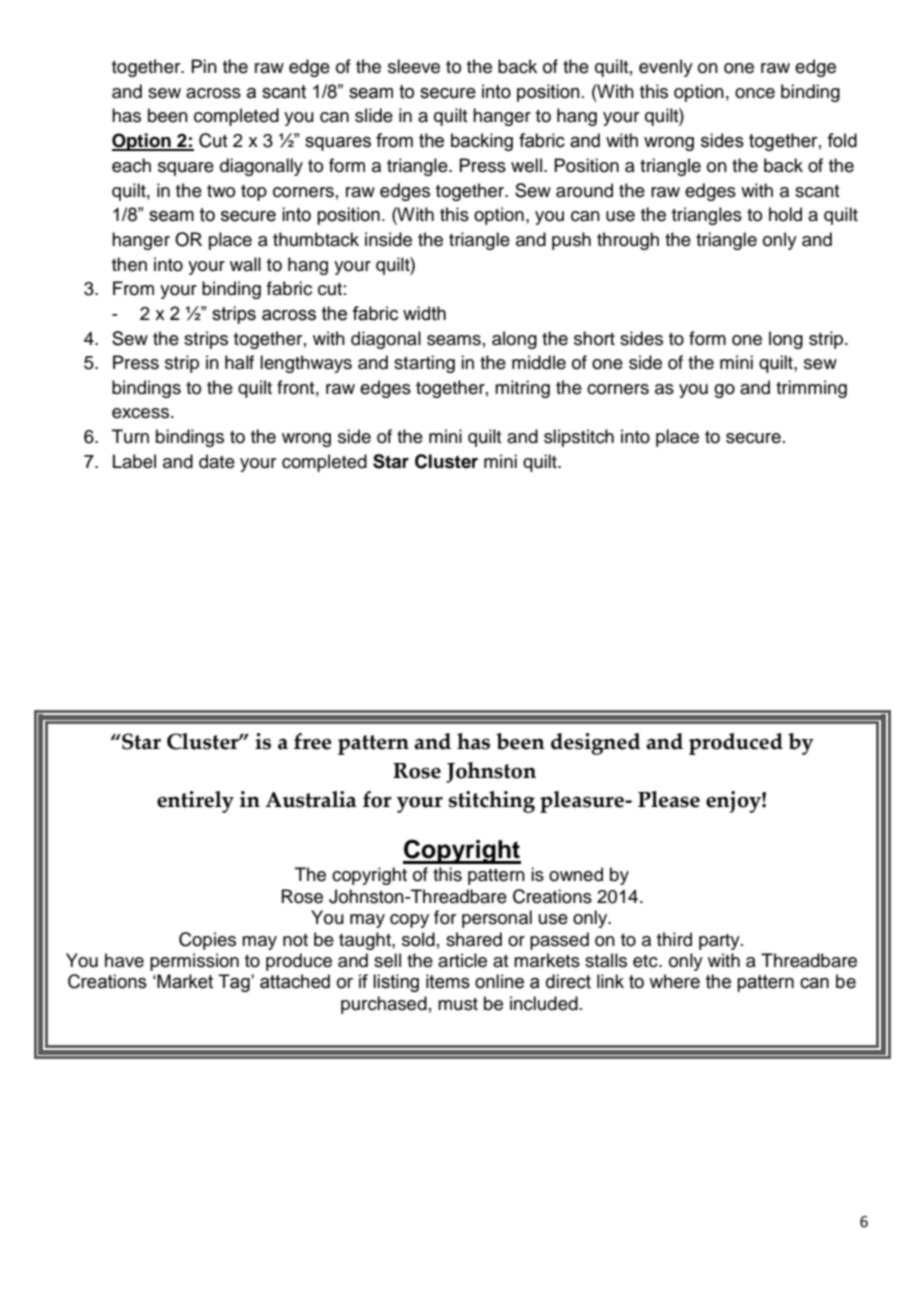 The height and width of the page is (1308, 924). Describe the element at coordinates (492, 802) in the page. I see `stitching` at that location.
